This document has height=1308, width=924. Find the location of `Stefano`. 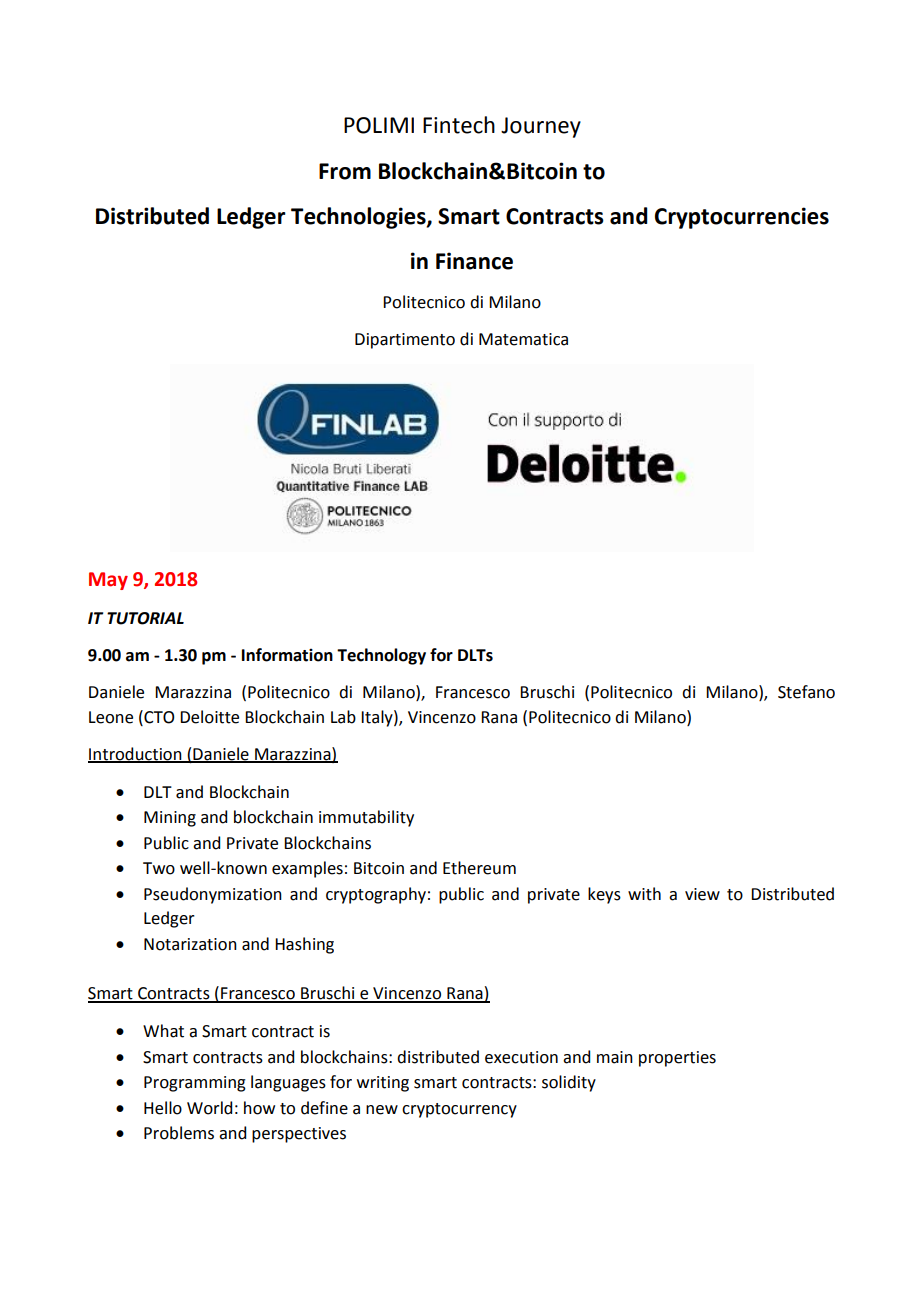

Stefano is located at coordinates (806, 692).
